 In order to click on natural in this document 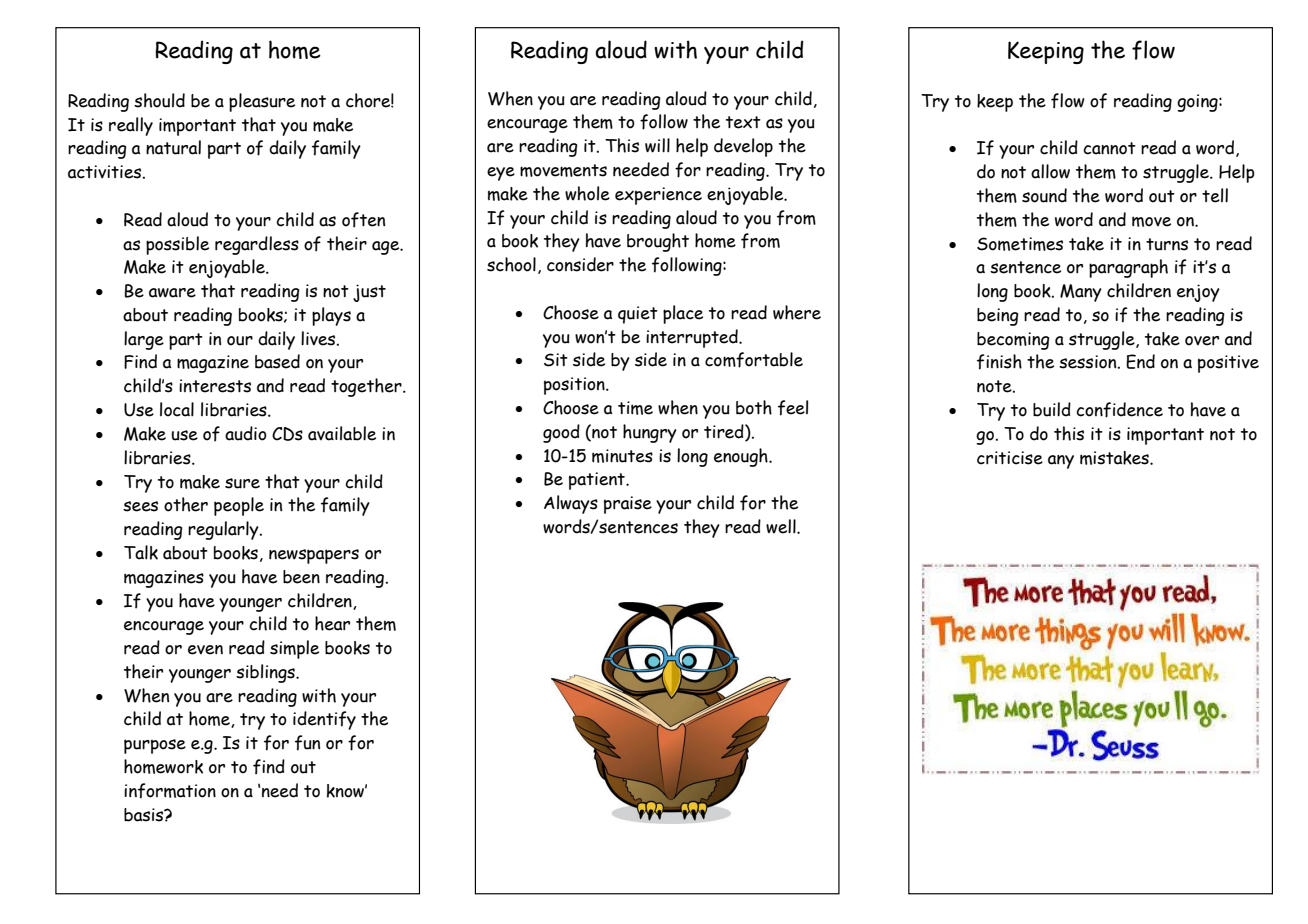, I will do `click(173, 147)`.
